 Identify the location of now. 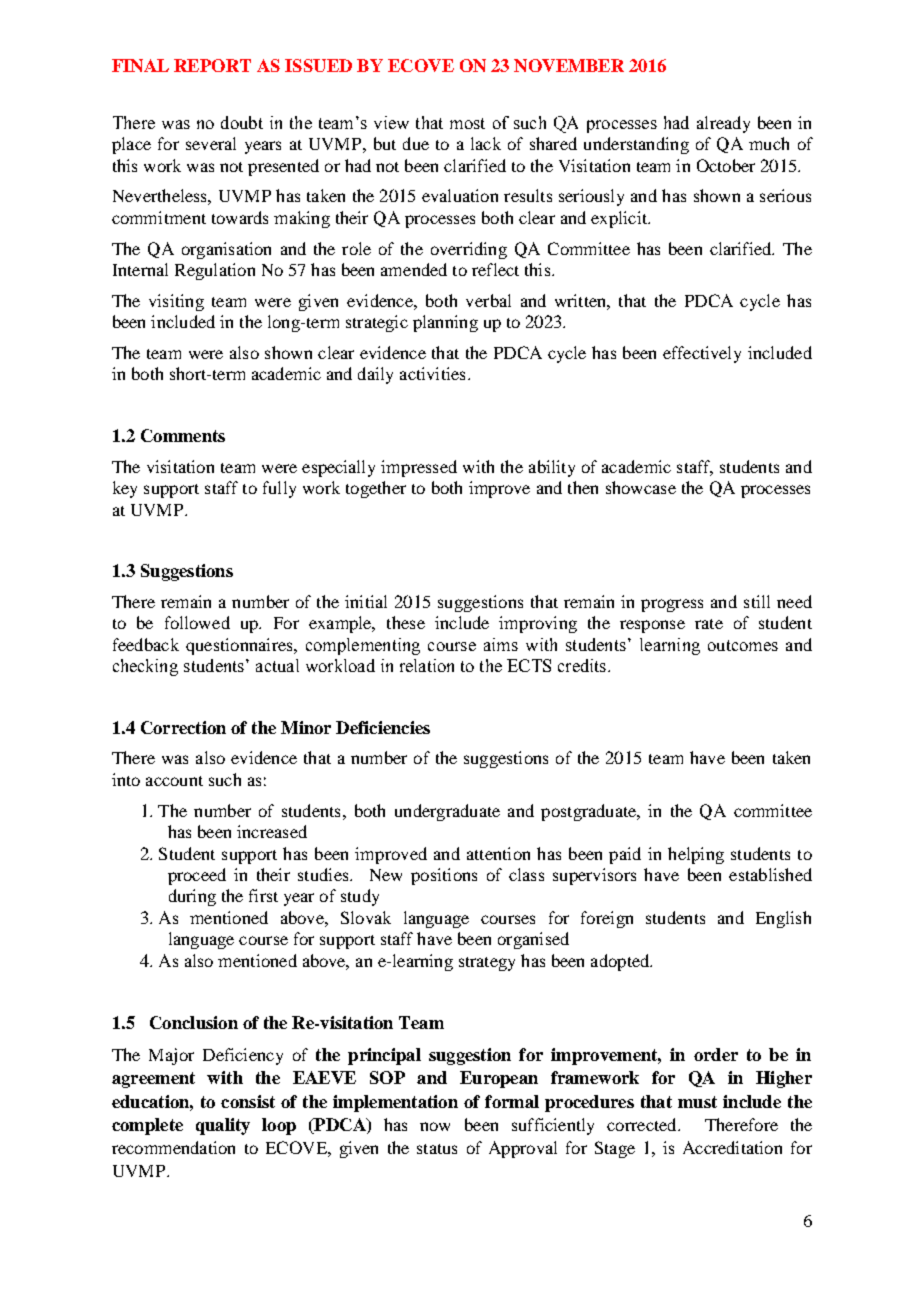
(435, 1126).
